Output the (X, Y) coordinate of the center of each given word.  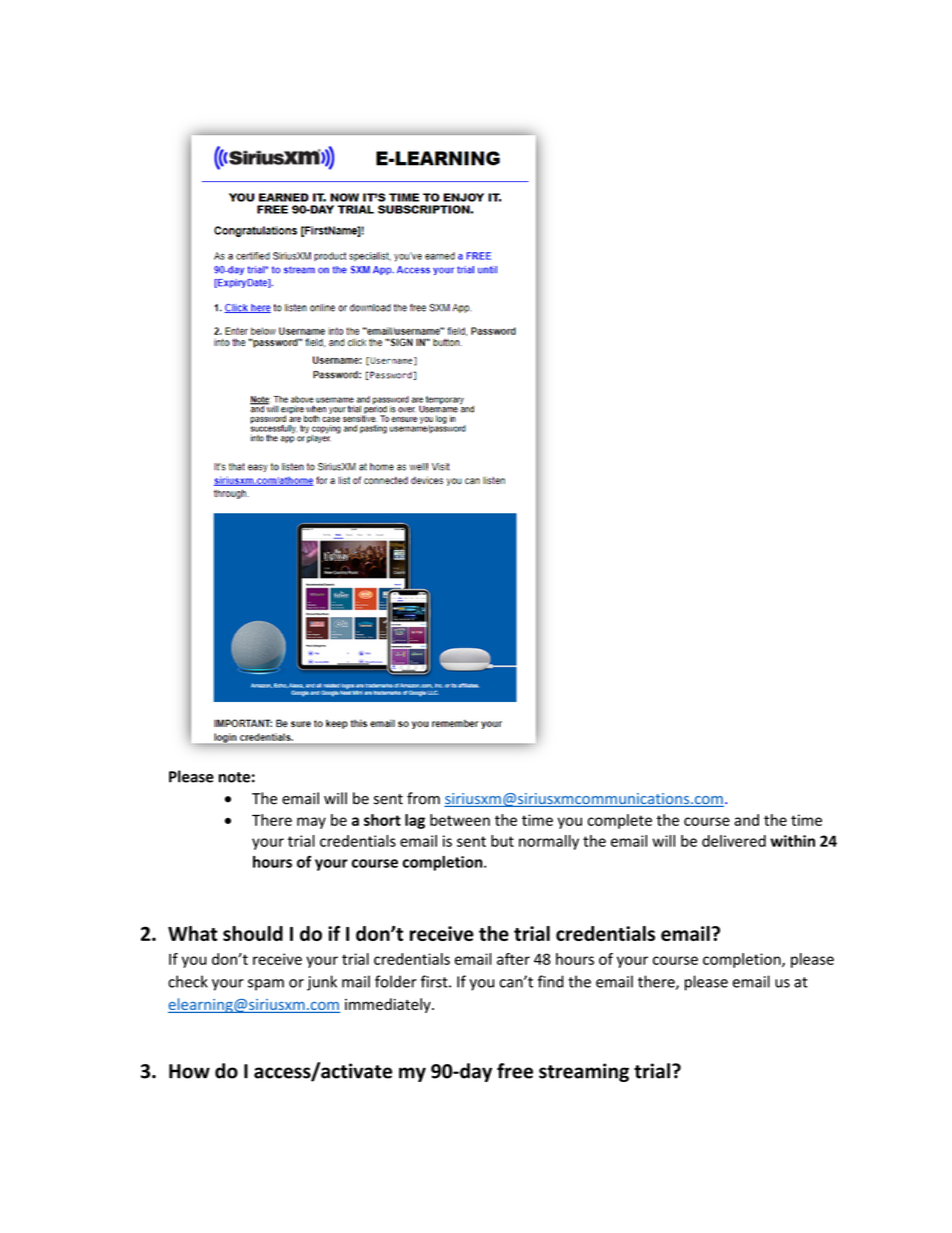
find (551, 981)
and (746, 820)
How (189, 1071)
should (253, 933)
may (311, 823)
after (513, 959)
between (460, 820)
